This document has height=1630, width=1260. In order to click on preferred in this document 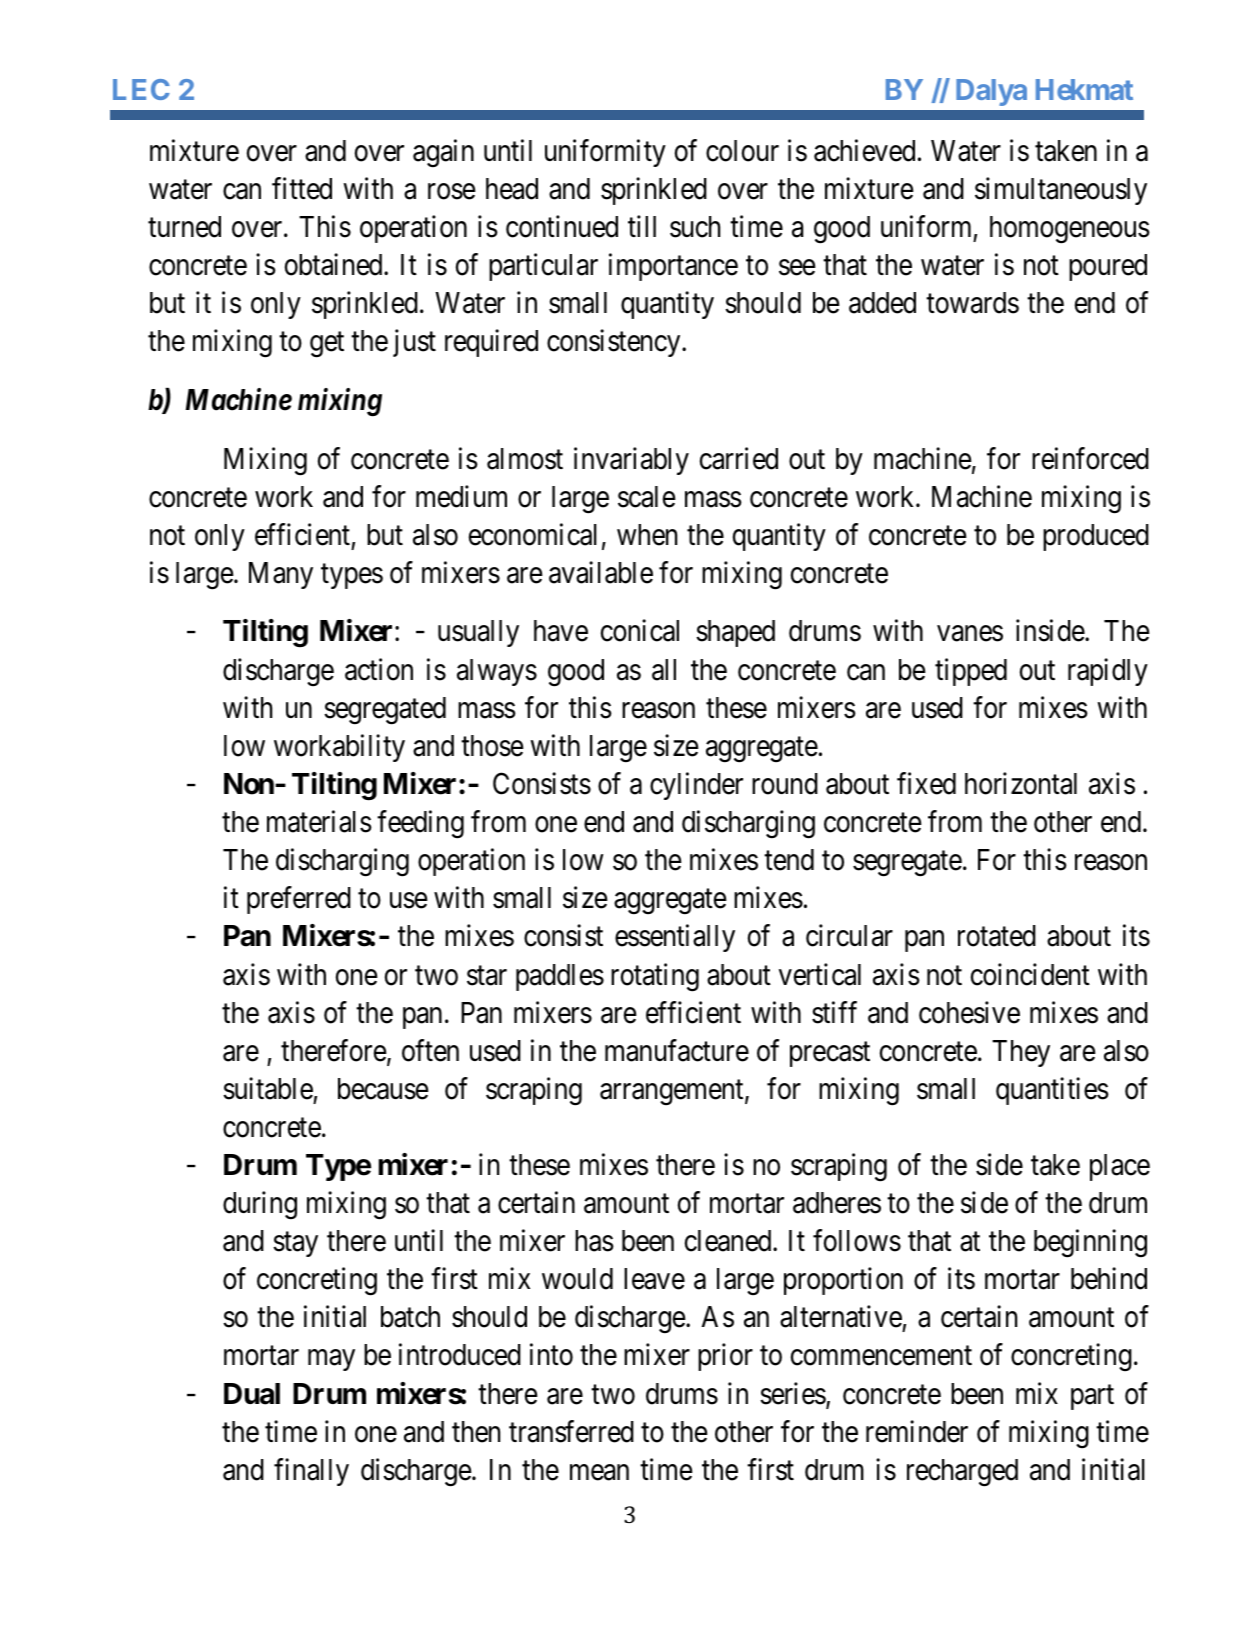, I will do `click(299, 900)`.
